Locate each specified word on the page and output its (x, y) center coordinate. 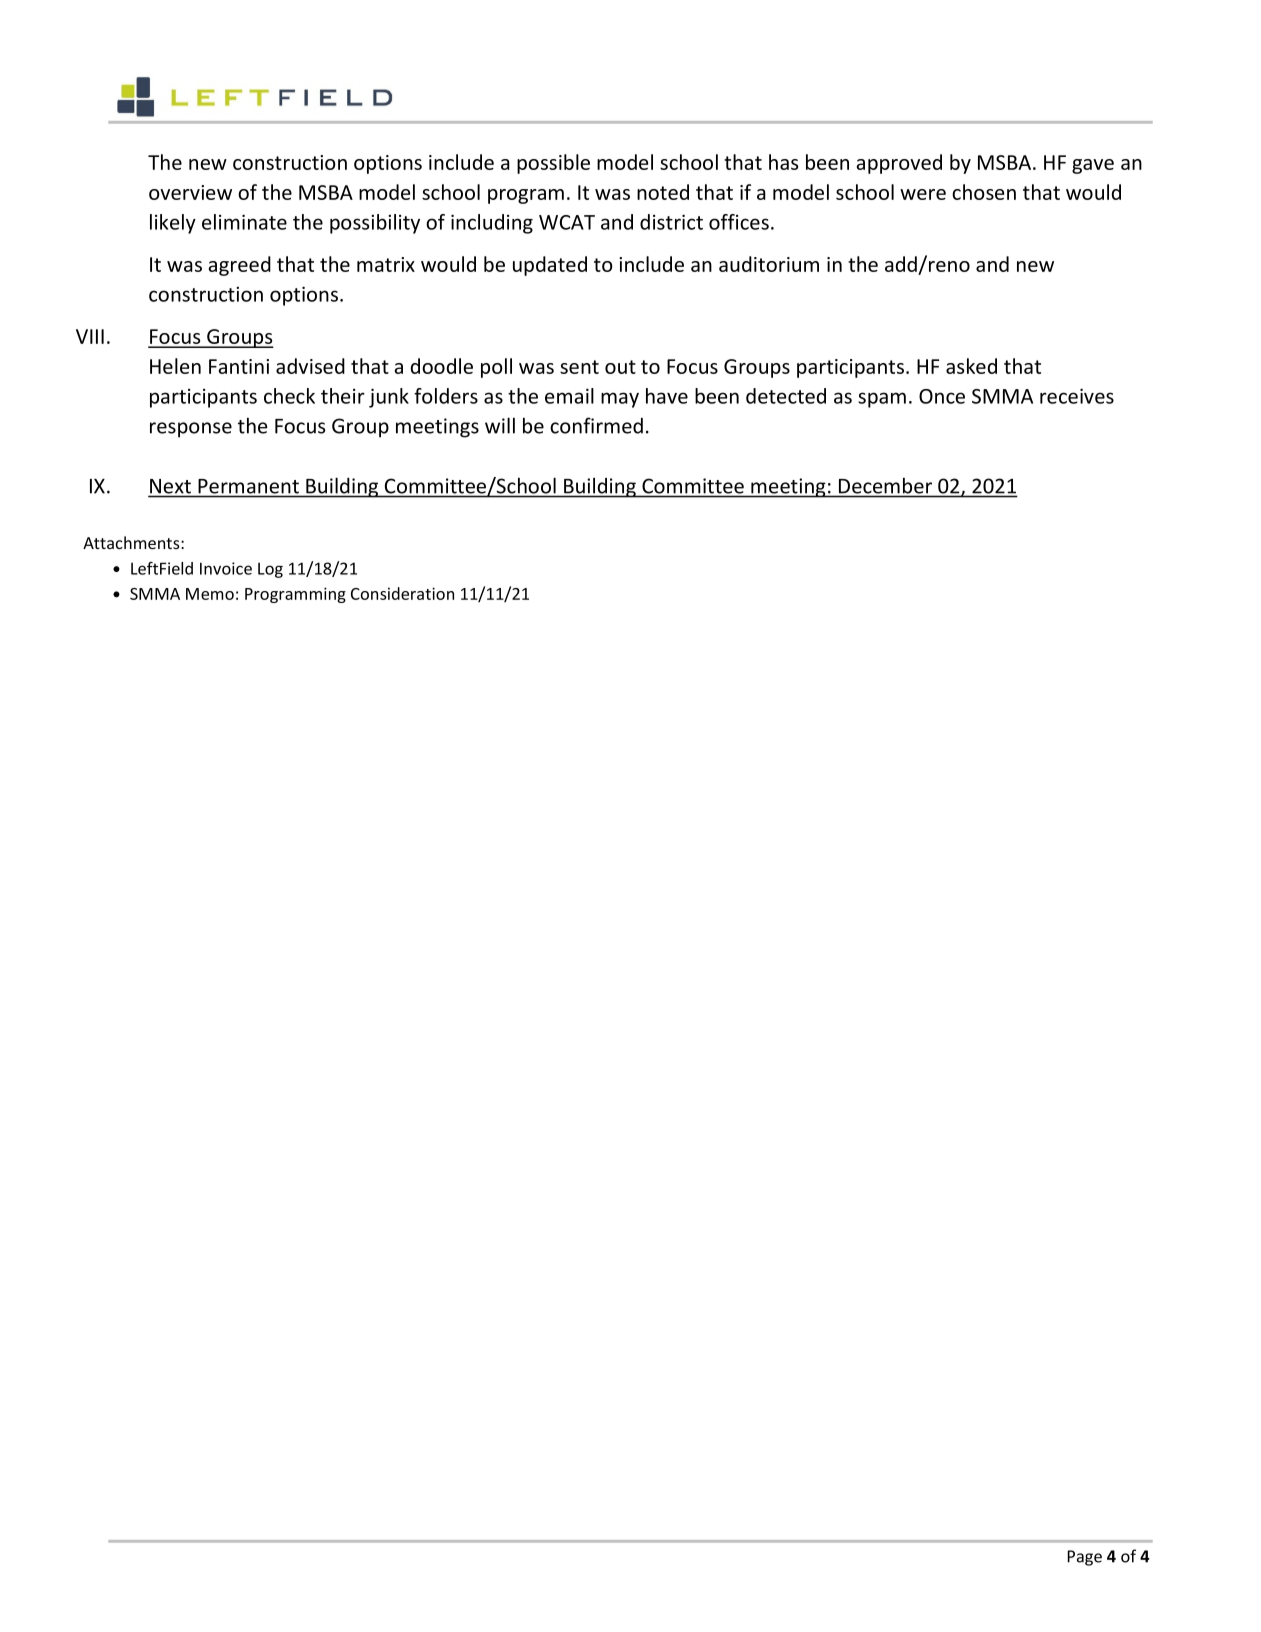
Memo (210, 594)
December (885, 486)
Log (270, 570)
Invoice (226, 568)
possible (553, 164)
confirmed (596, 425)
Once (942, 396)
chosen (984, 192)
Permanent (248, 486)
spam (882, 400)
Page (1084, 1558)
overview (190, 192)
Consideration (402, 593)
